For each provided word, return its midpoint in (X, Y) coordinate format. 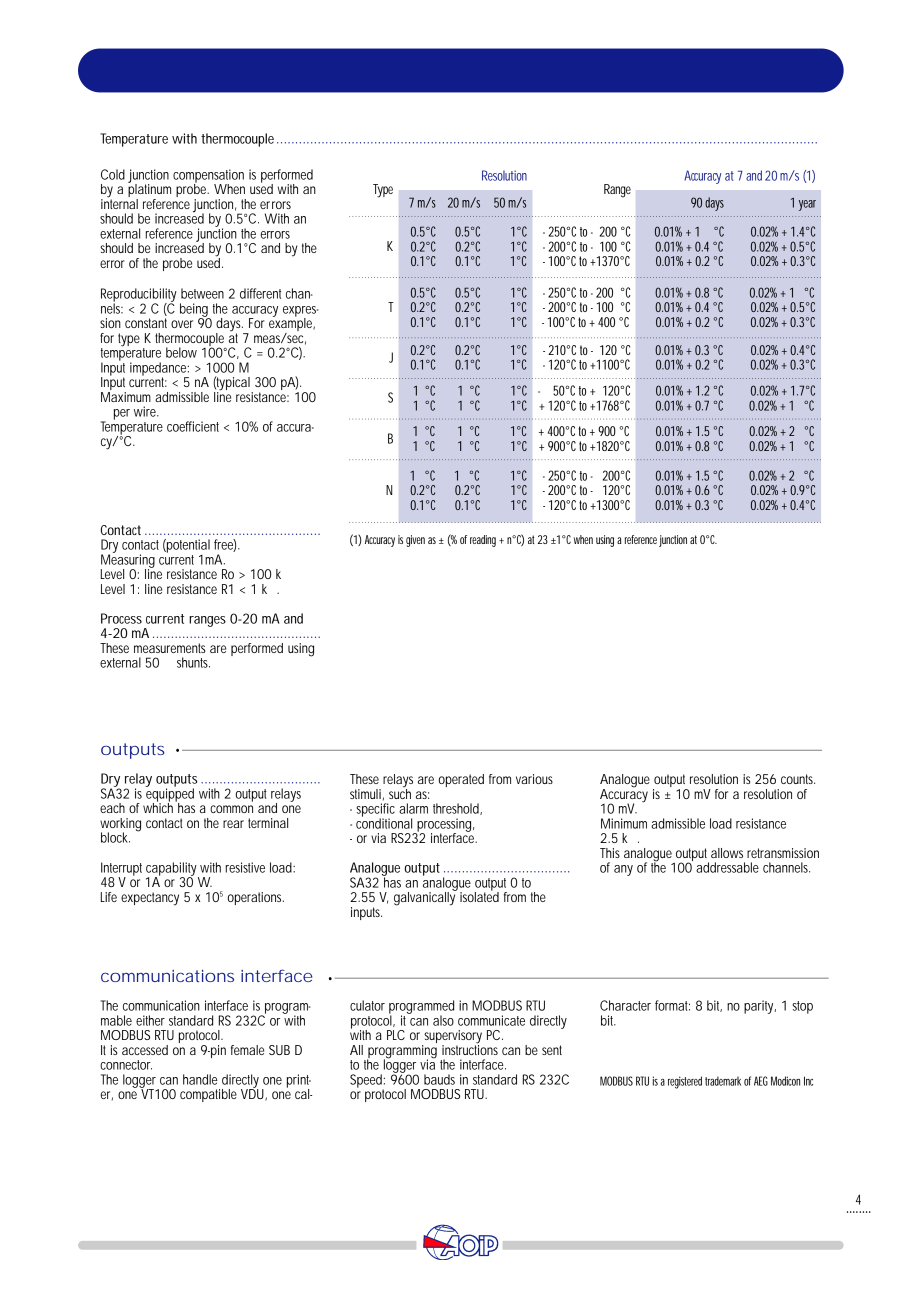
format (672, 1005)
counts (798, 779)
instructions (470, 1048)
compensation (208, 177)
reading (485, 541)
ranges (207, 621)
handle (200, 1079)
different (260, 293)
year (807, 205)
